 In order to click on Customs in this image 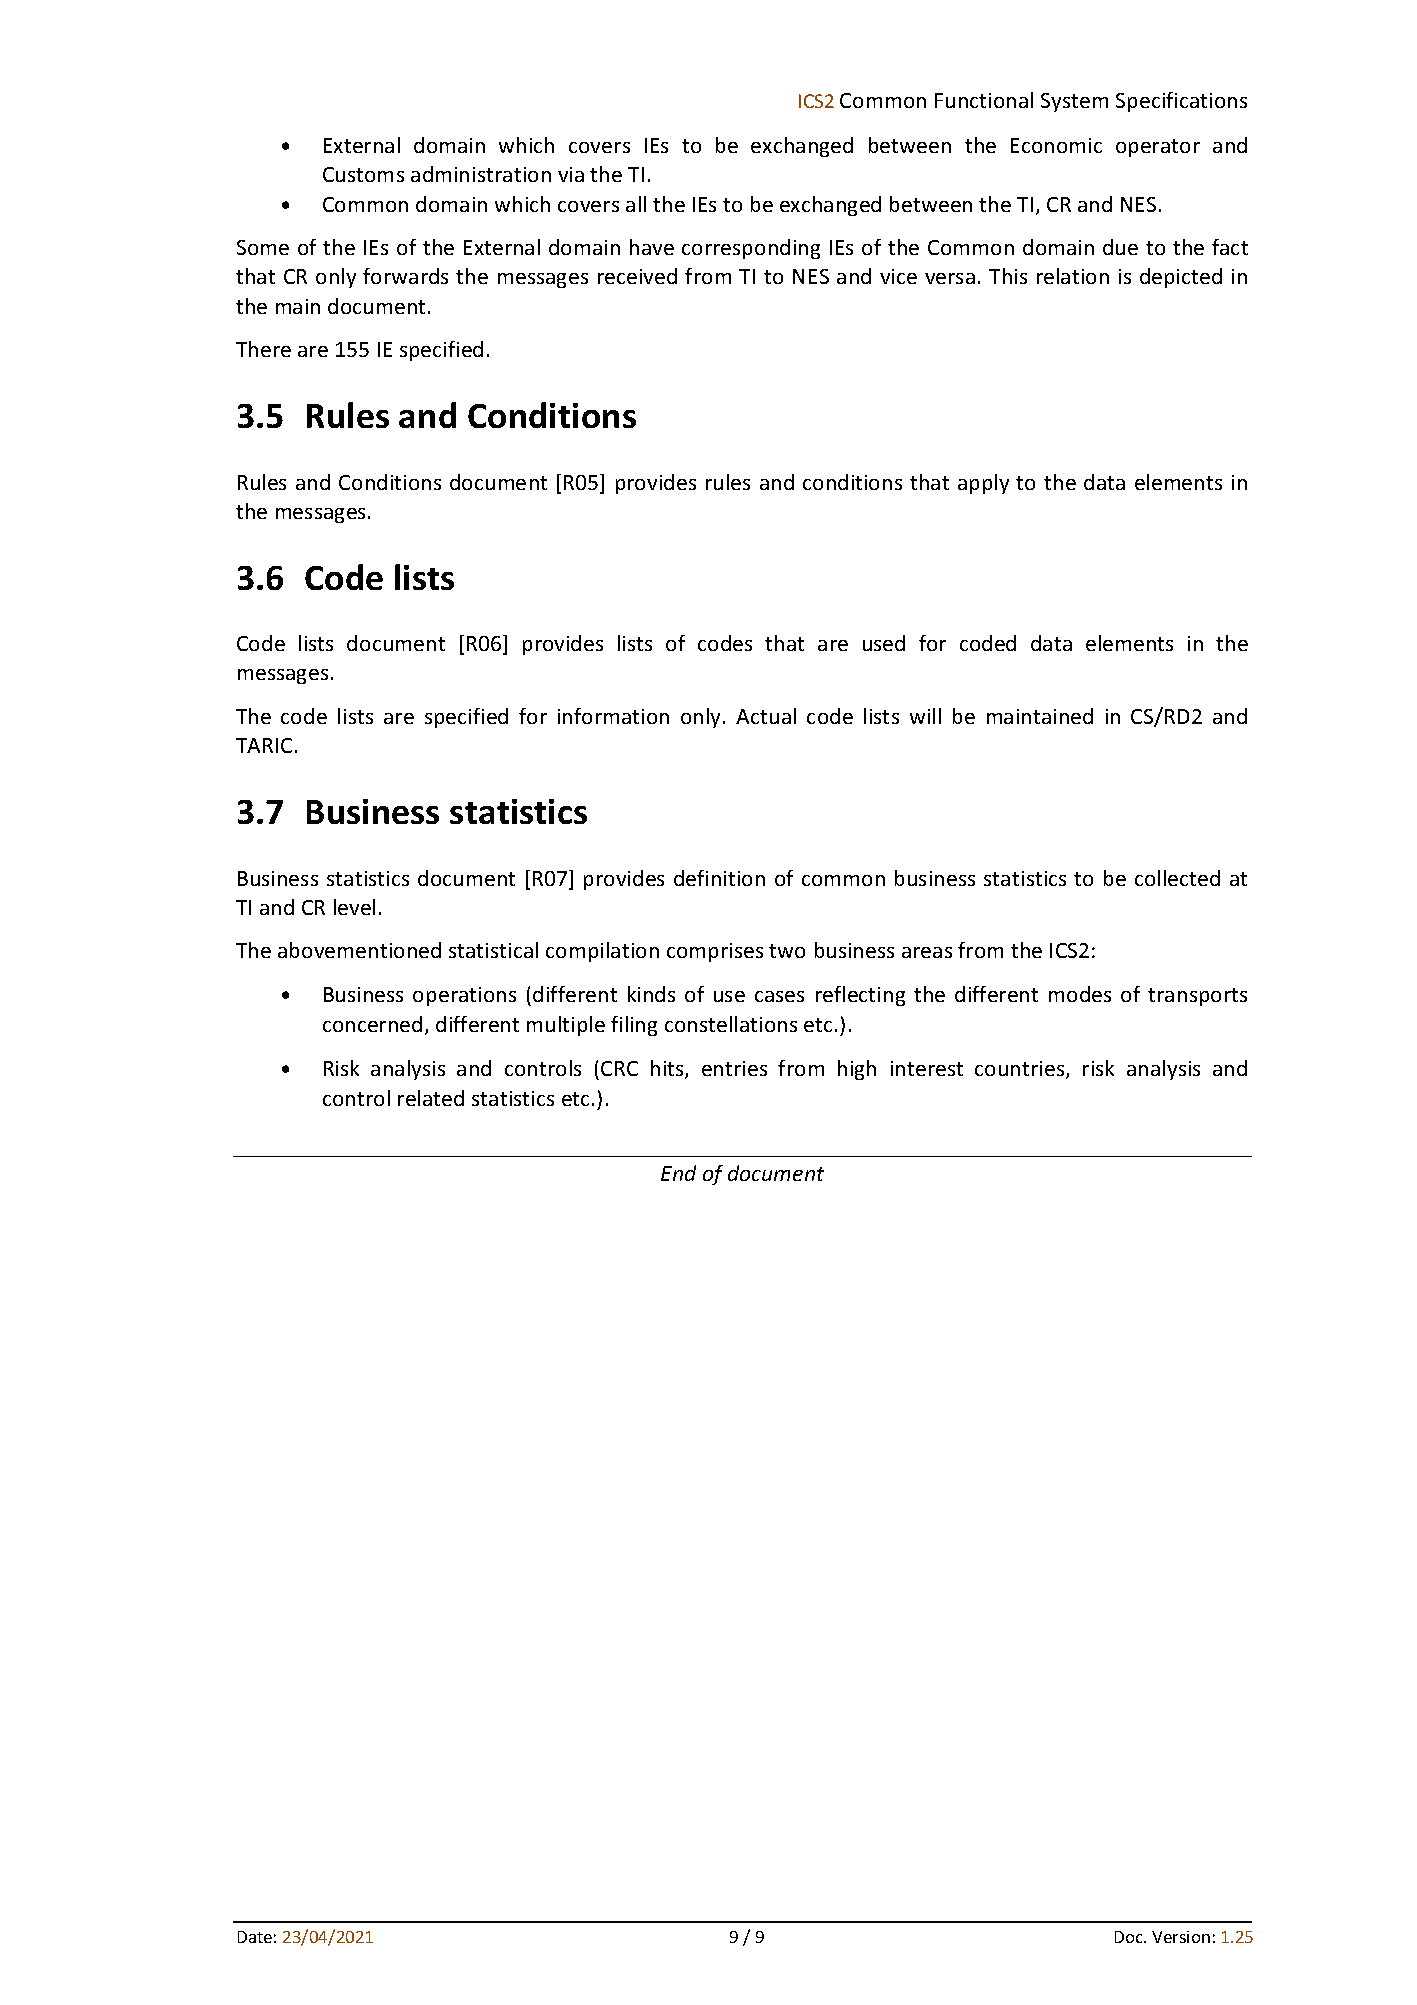, I will do `click(363, 174)`.
